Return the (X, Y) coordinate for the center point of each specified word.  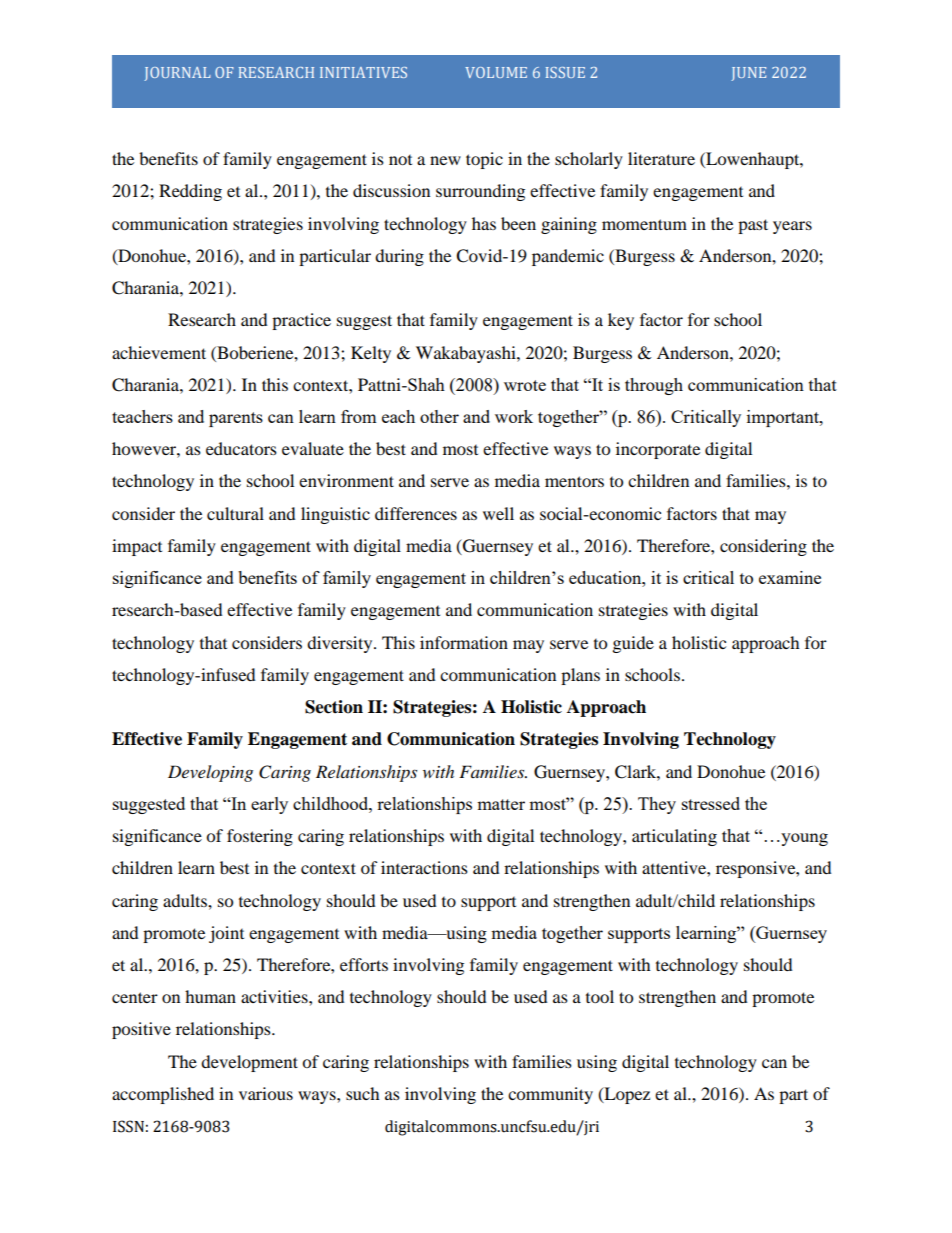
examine (790, 577)
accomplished (163, 1095)
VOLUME (496, 72)
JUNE (748, 74)
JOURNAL (177, 74)
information (464, 642)
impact (137, 547)
